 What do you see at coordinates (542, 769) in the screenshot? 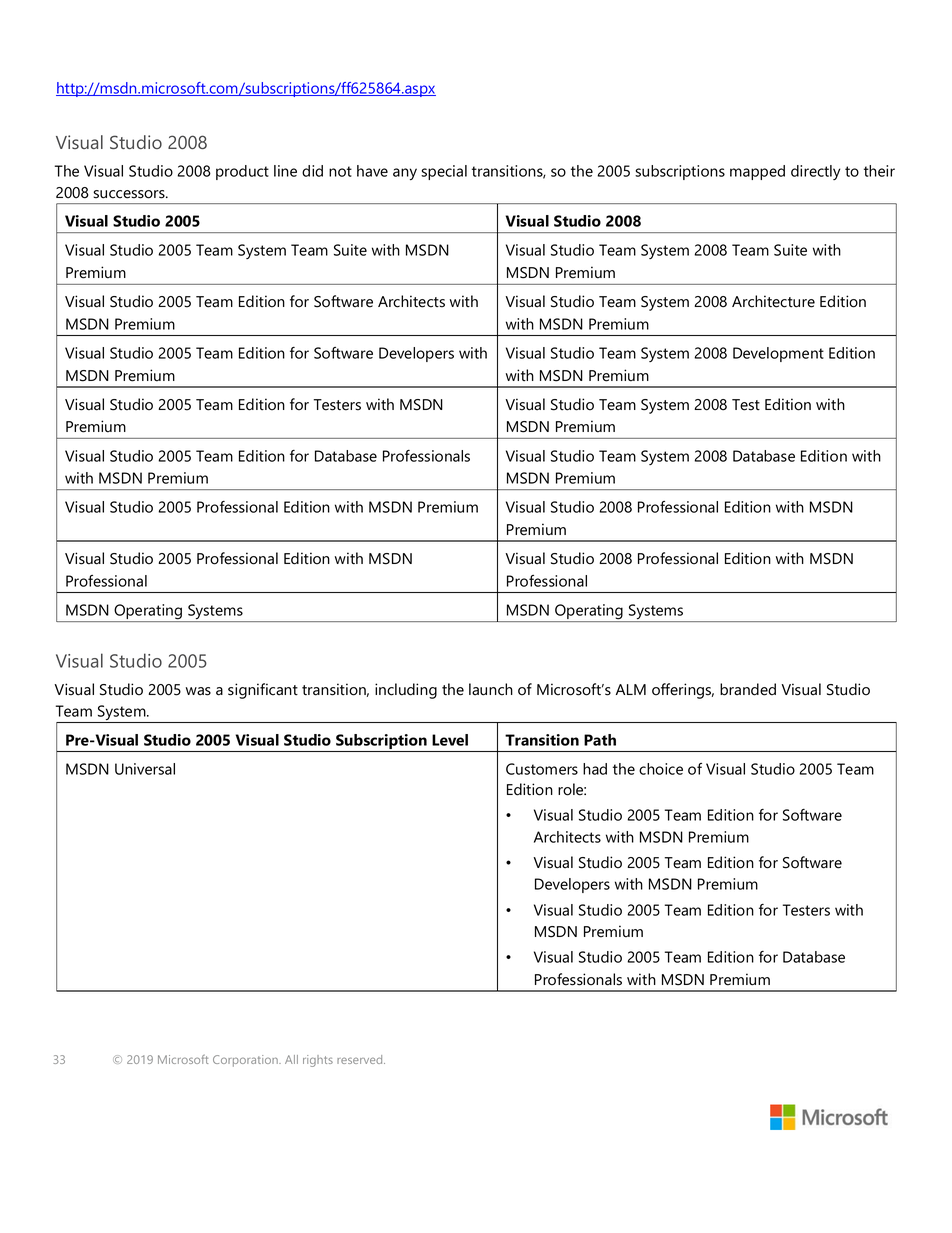
I see `Customers` at bounding box center [542, 769].
